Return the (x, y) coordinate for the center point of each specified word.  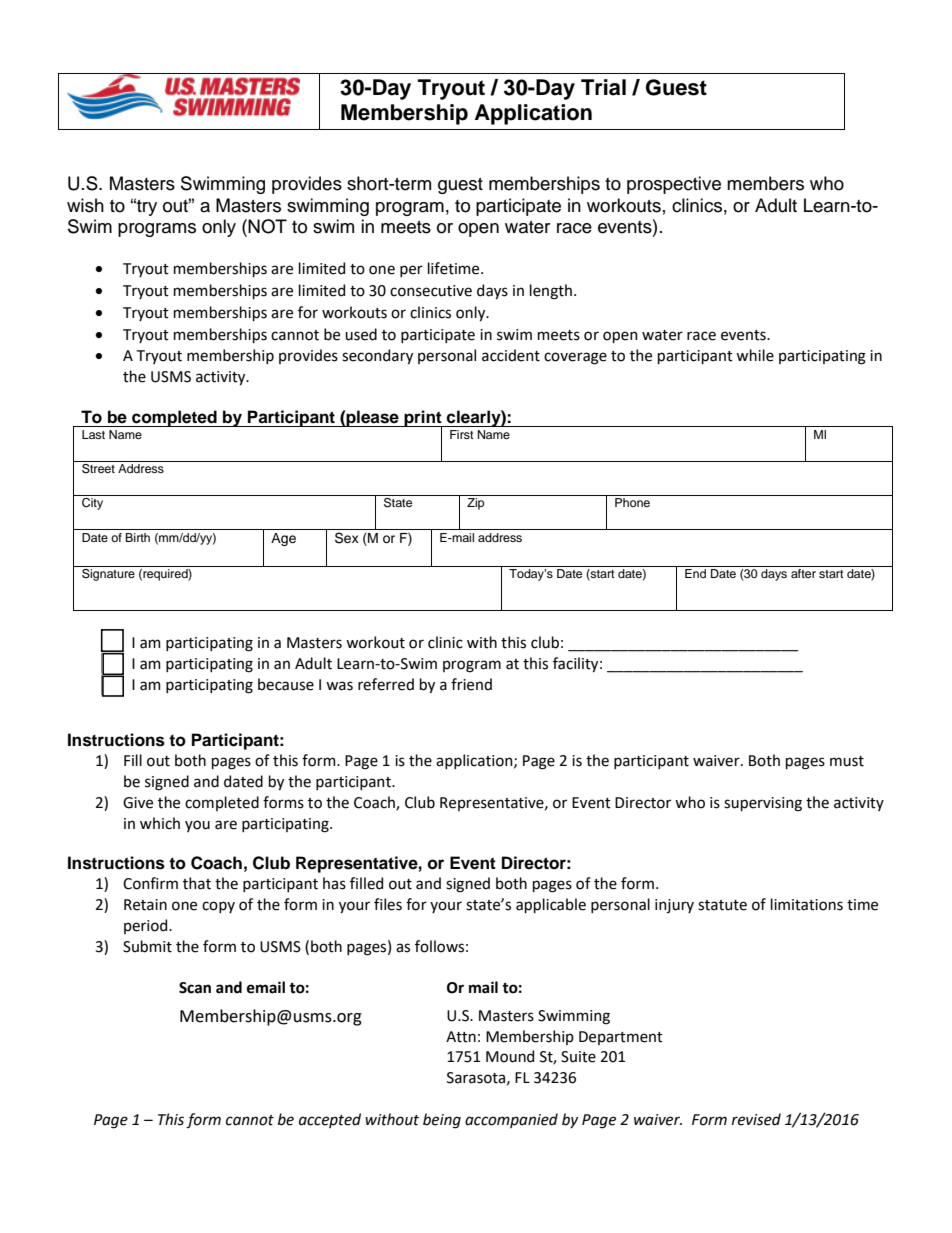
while (755, 355)
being (442, 1121)
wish (85, 205)
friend (471, 684)
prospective (674, 185)
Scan (195, 988)
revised (756, 1119)
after (803, 573)
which (160, 823)
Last (93, 434)
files (388, 904)
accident (511, 355)
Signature (108, 575)
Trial (603, 87)
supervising (763, 804)
